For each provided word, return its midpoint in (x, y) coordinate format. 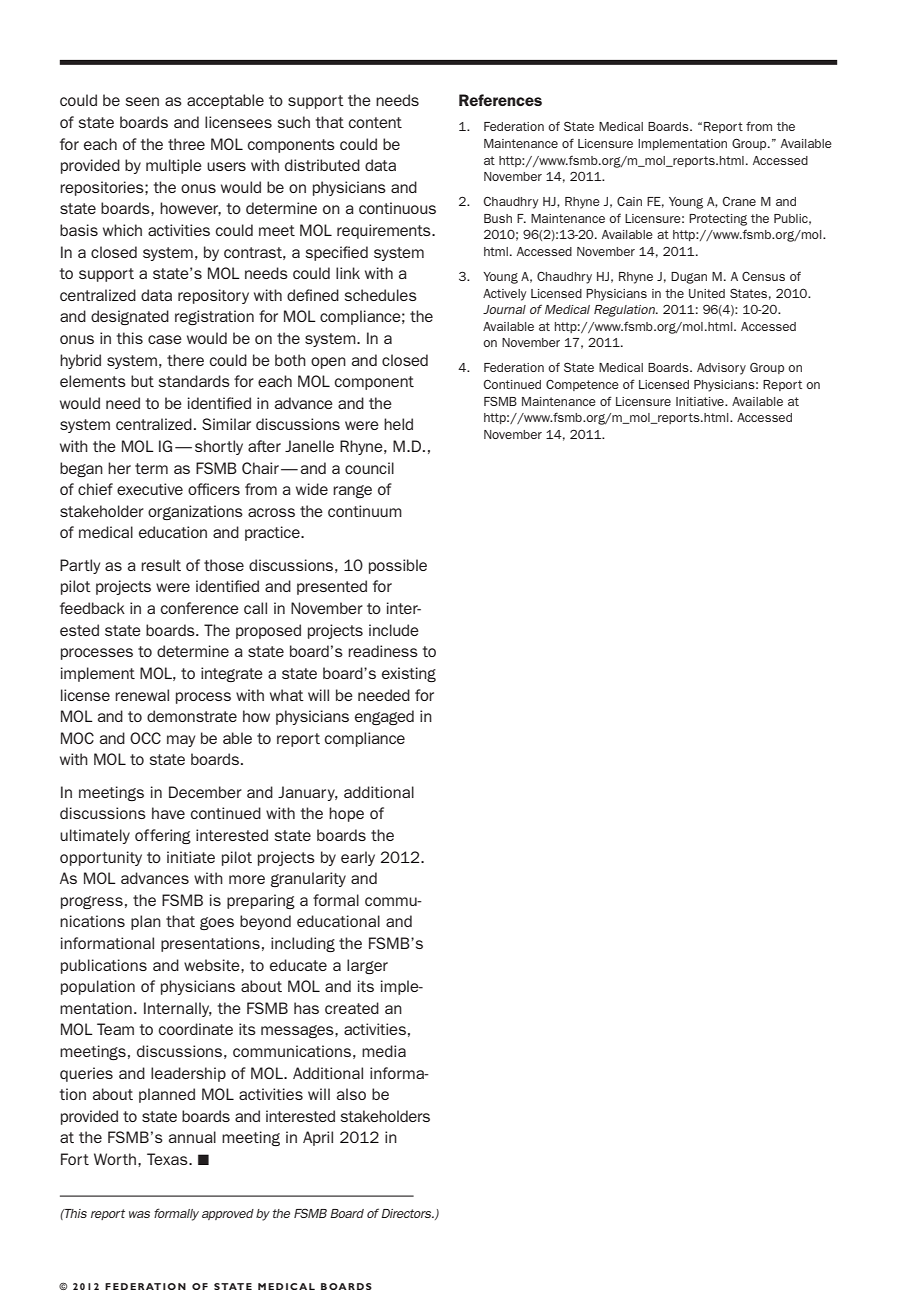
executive (150, 489)
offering (163, 836)
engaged (384, 717)
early (358, 858)
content (375, 122)
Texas (168, 1159)
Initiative (701, 401)
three (186, 144)
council (369, 468)
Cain (629, 201)
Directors (407, 1213)
